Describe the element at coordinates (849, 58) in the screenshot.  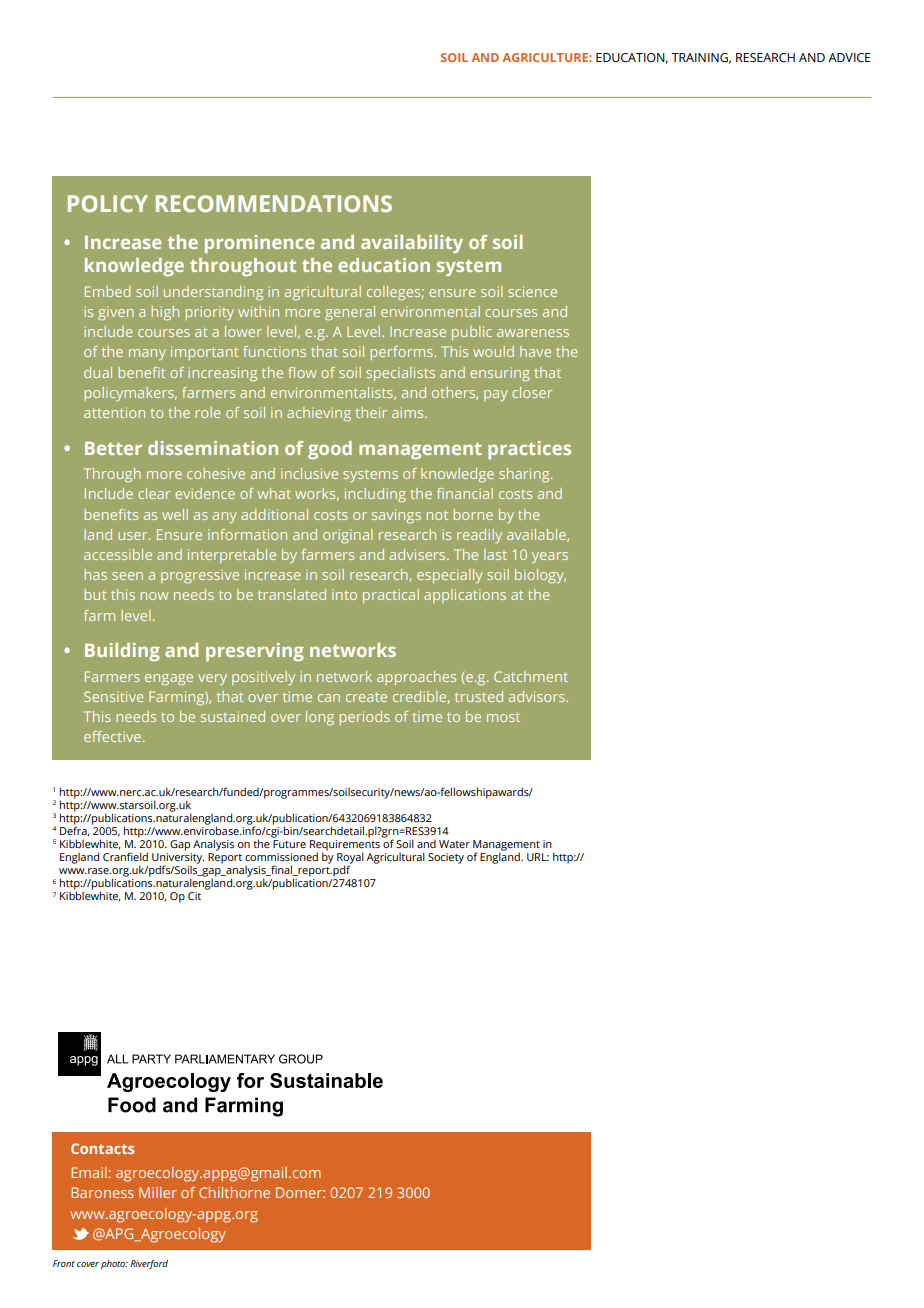
I see `ADVICE` at that location.
